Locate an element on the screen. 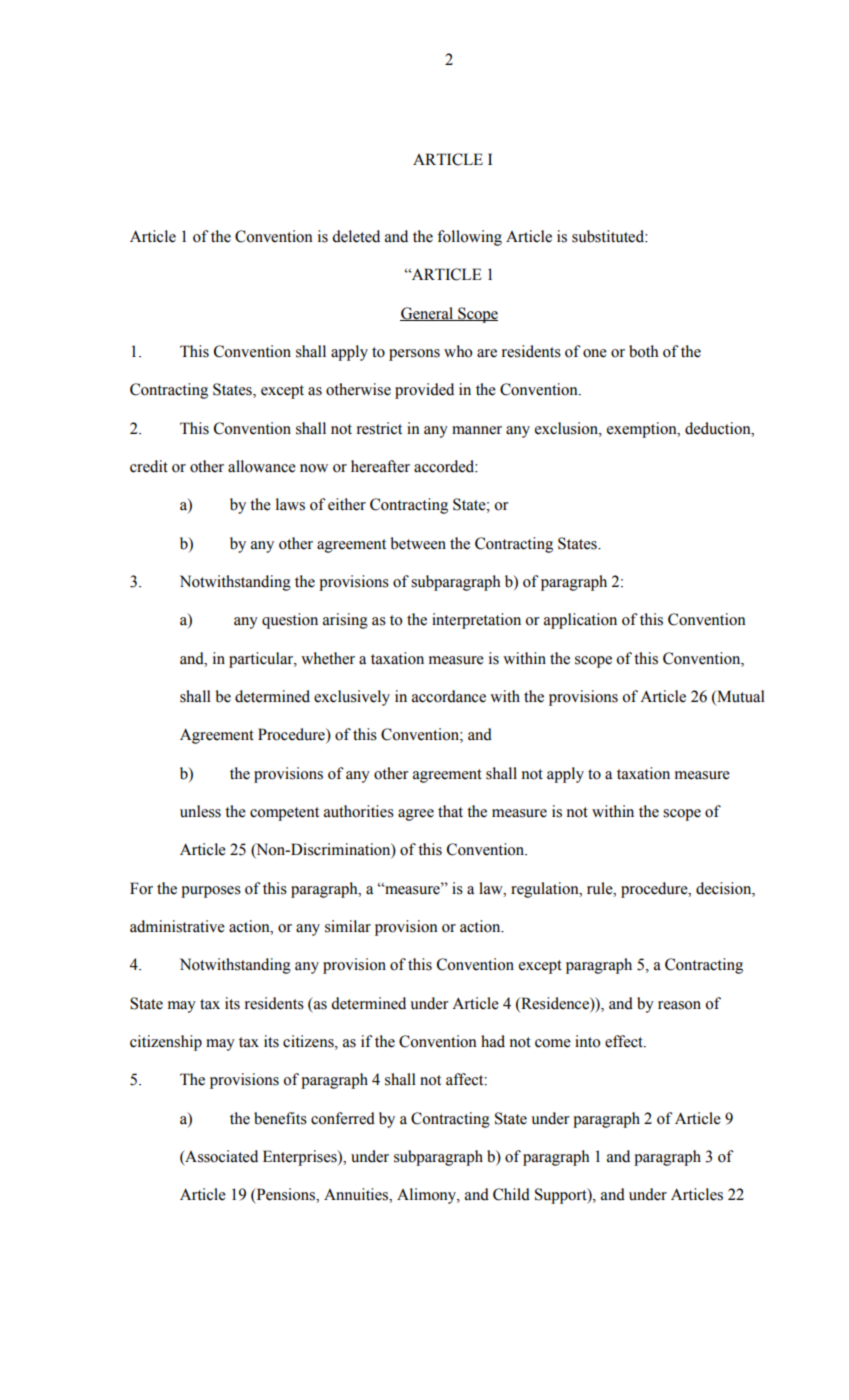 The width and height of the screenshot is (849, 1400). manner is located at coordinates (477, 430).
